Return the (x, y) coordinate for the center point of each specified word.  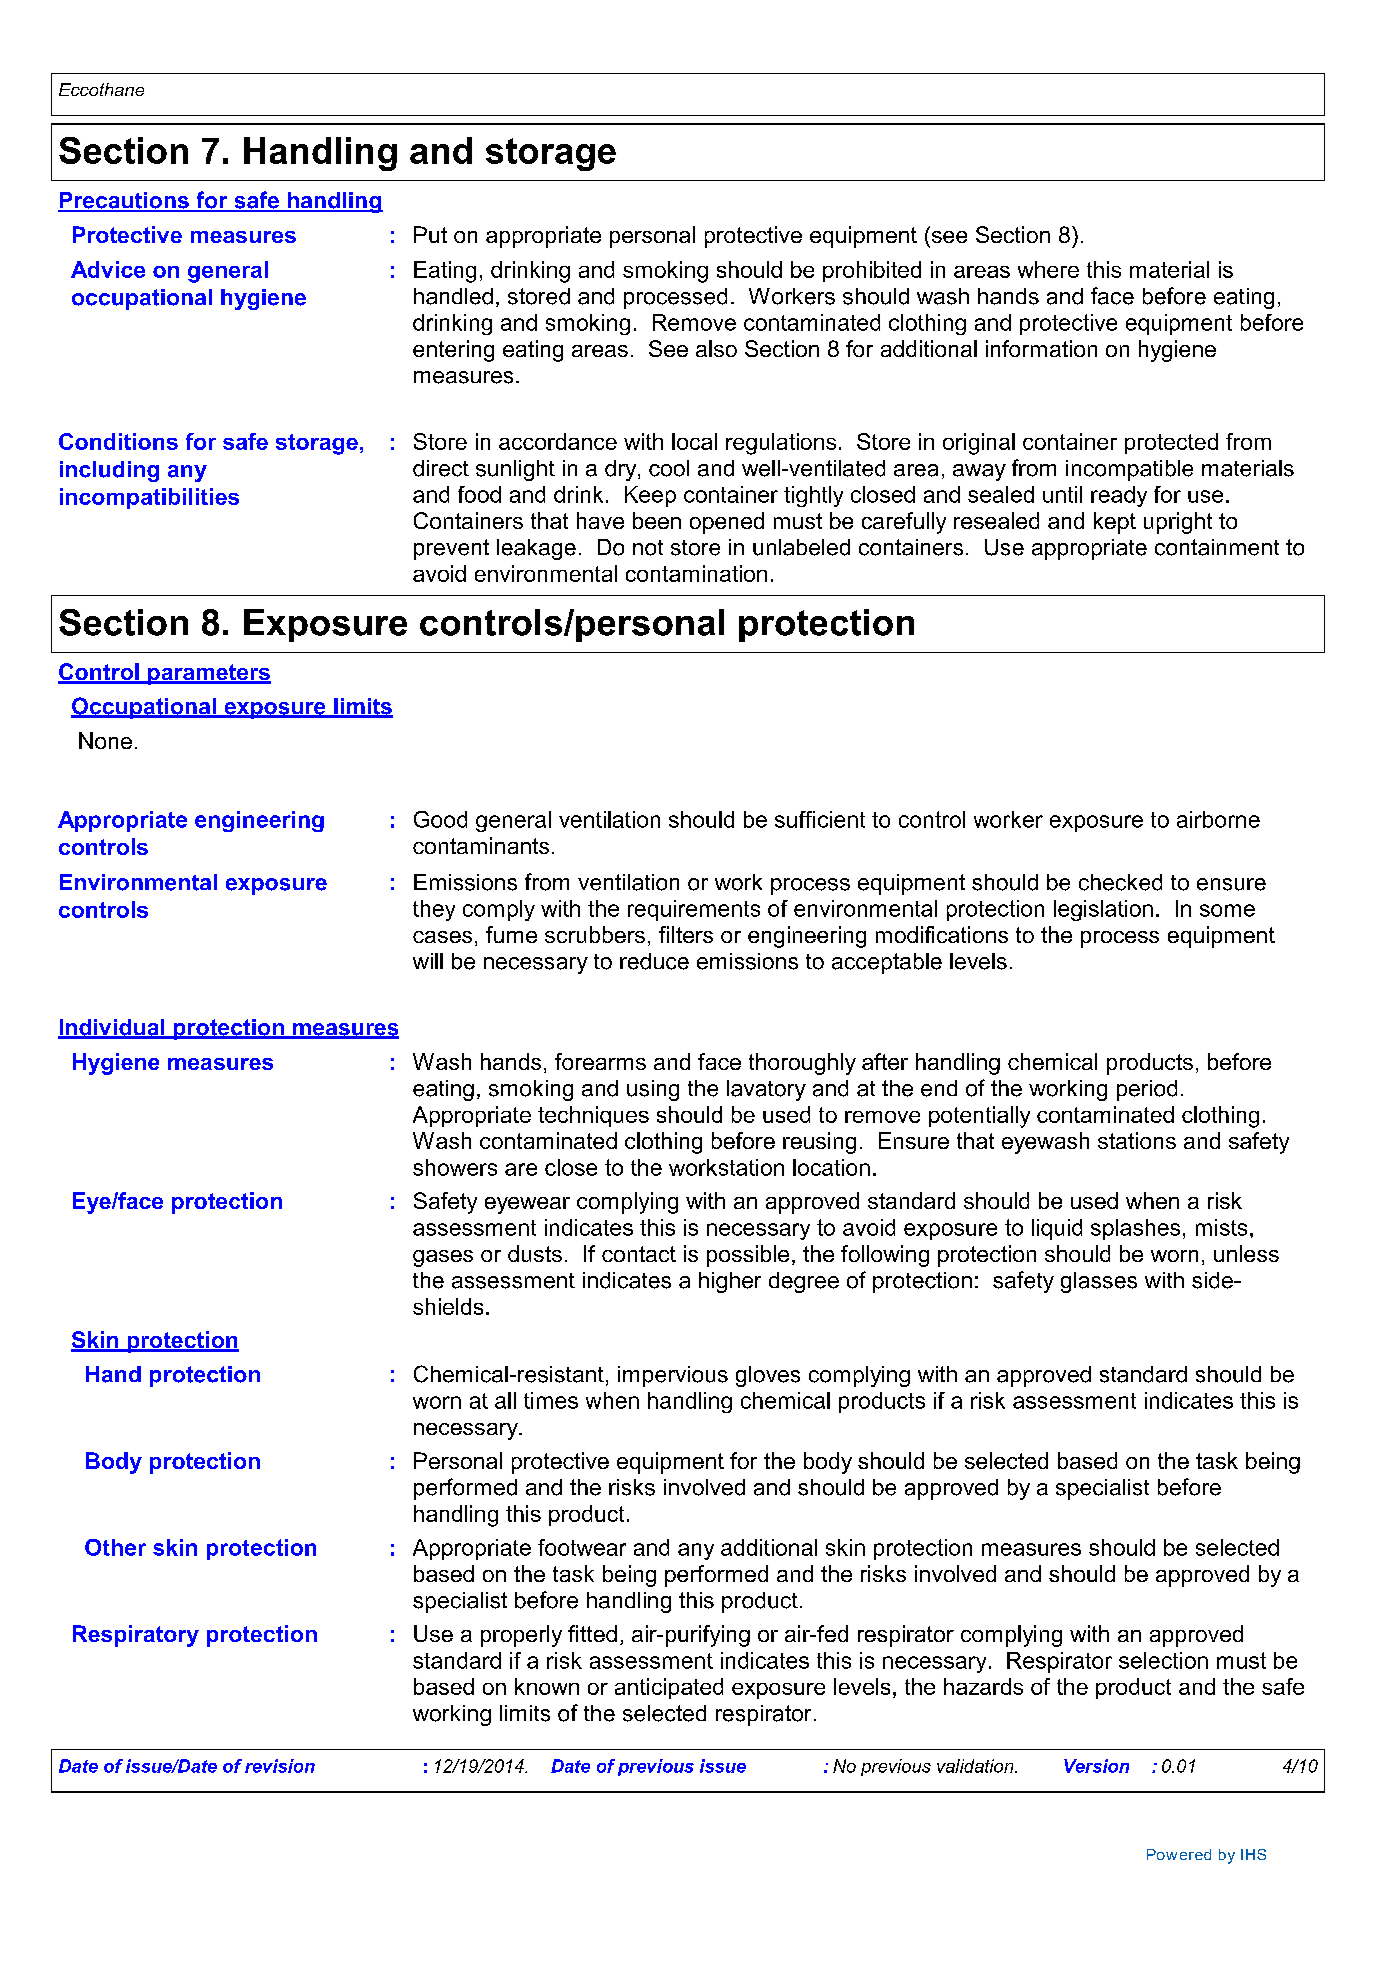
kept (1115, 523)
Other (115, 1547)
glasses (1099, 1282)
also (716, 348)
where (1048, 269)
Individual (112, 1028)
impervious (673, 1376)
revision (280, 1766)
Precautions (124, 201)
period (1147, 1090)
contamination (696, 573)
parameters (208, 674)
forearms (600, 1061)
